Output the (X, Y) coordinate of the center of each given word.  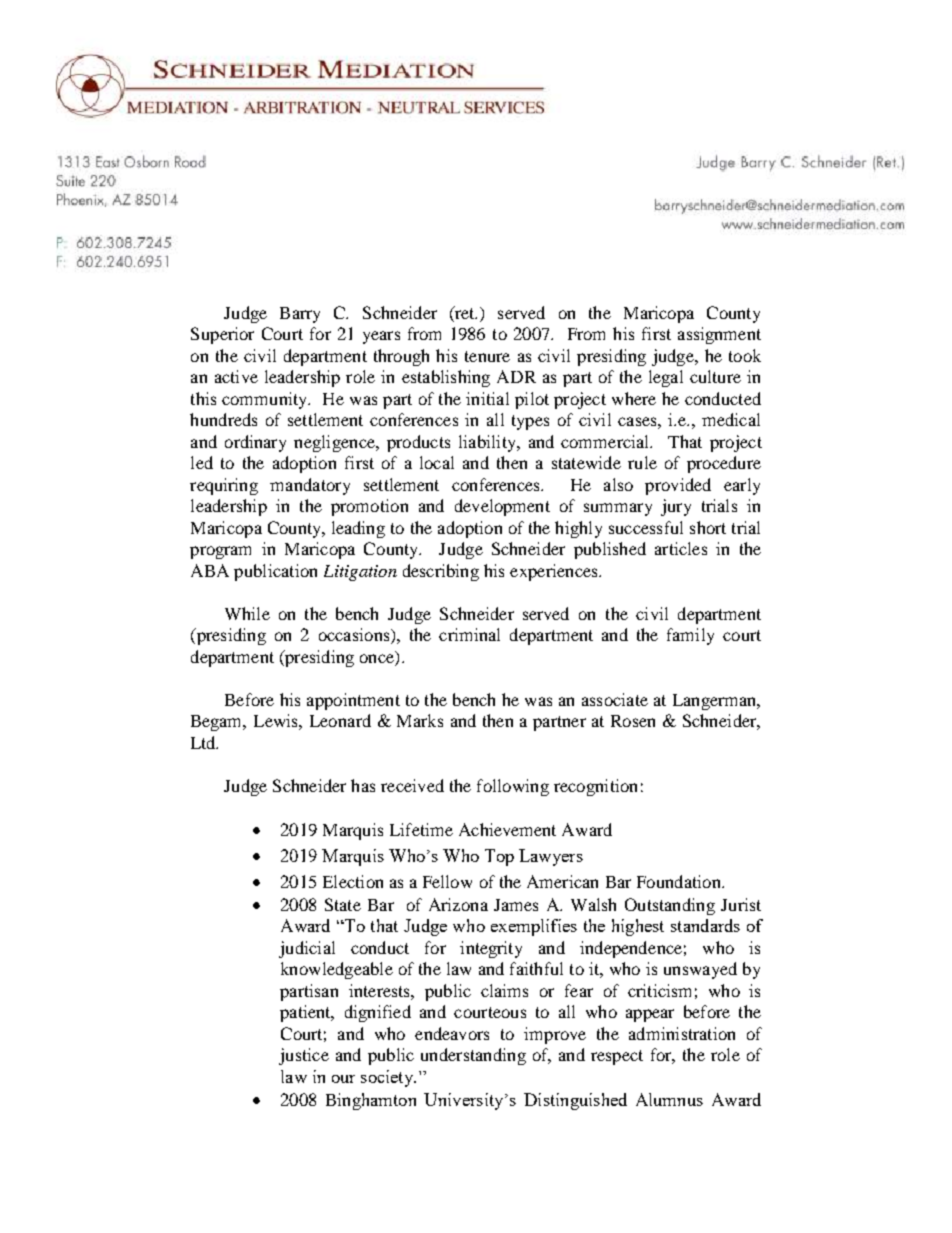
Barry (300, 315)
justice (304, 1056)
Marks (420, 720)
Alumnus (669, 1099)
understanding (473, 1056)
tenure (487, 356)
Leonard (340, 720)
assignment (719, 335)
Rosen (633, 721)
